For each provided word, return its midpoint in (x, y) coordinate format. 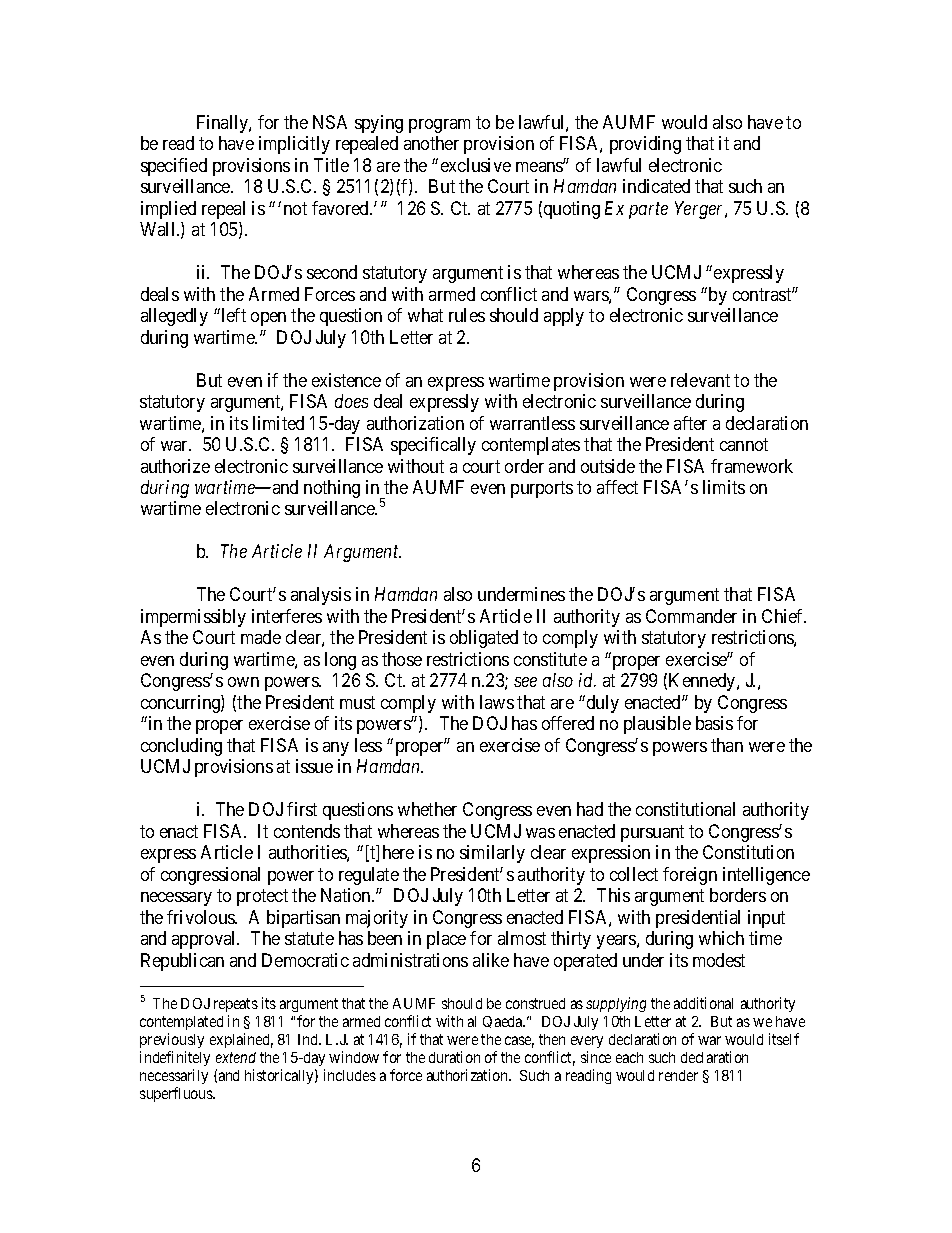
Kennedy (703, 682)
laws (497, 702)
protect (262, 897)
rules (467, 315)
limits (724, 487)
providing (645, 145)
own (243, 682)
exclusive (476, 165)
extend (236, 1057)
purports (542, 489)
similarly (492, 854)
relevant (700, 380)
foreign (690, 876)
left (232, 315)
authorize (175, 466)
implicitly (294, 145)
